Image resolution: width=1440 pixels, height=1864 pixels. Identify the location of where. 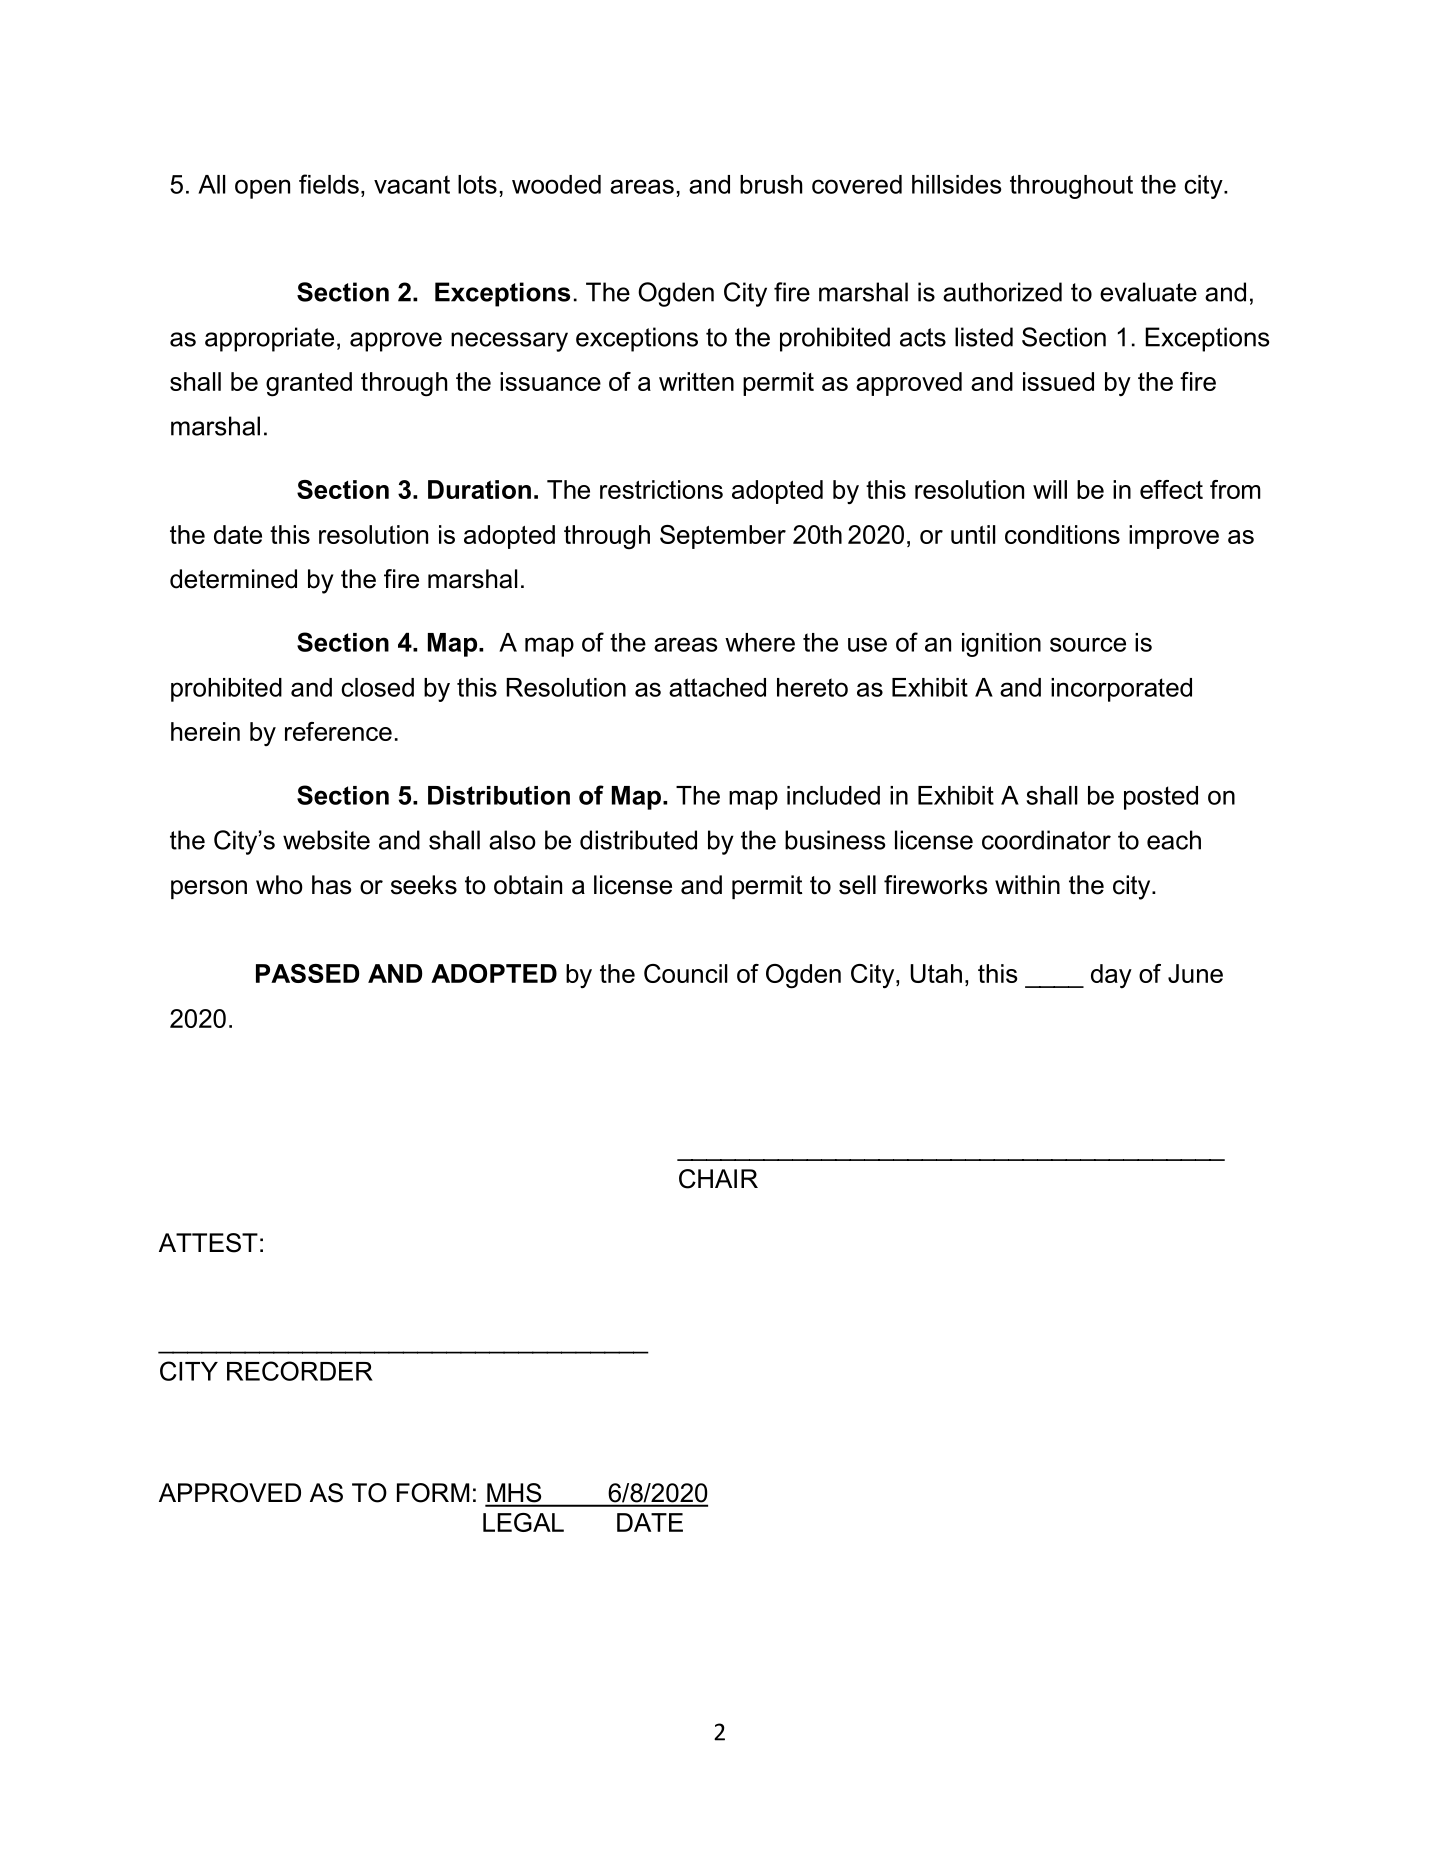
(760, 642).
